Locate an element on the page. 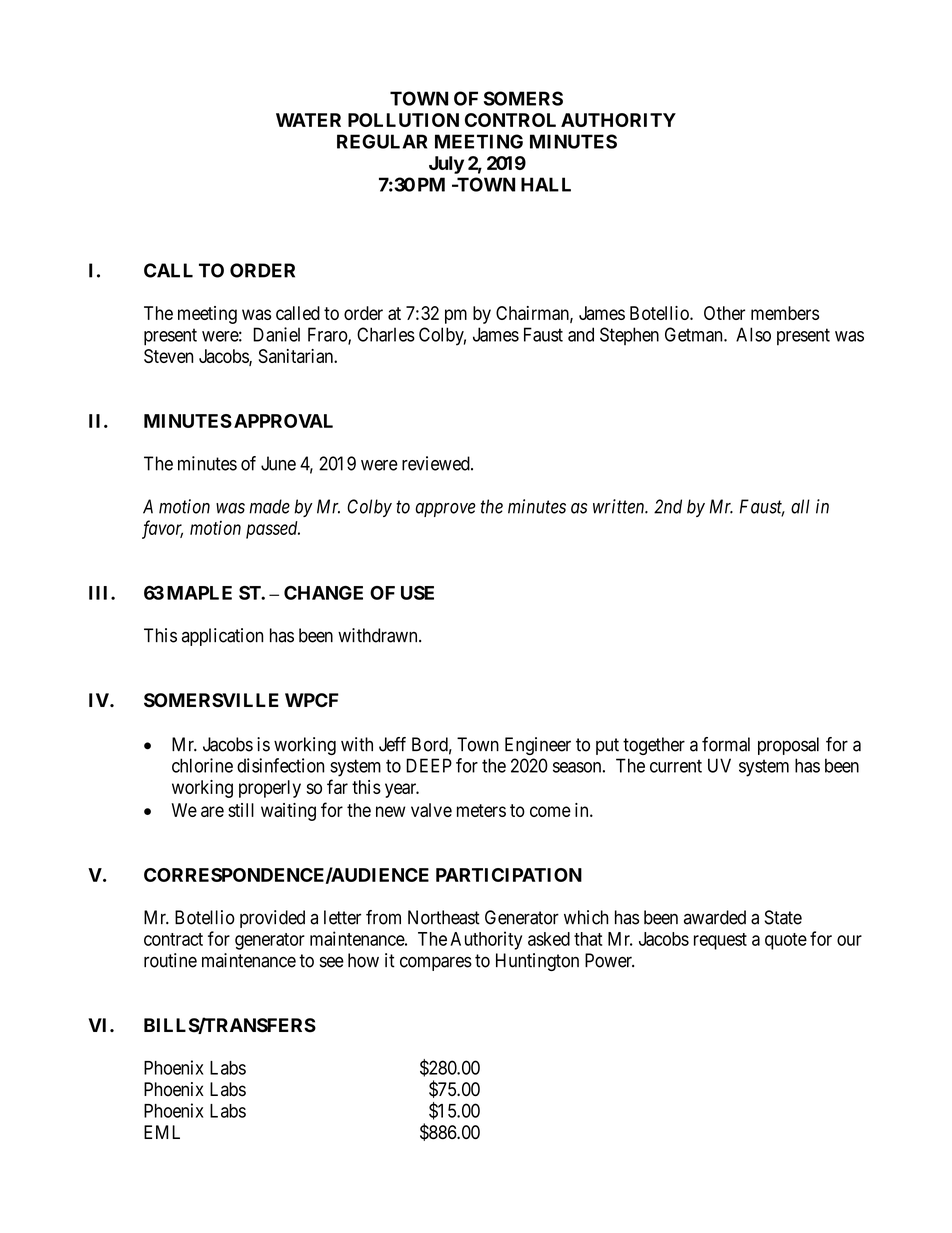 The width and height of the image is (952, 1233). June is located at coordinates (278, 463).
